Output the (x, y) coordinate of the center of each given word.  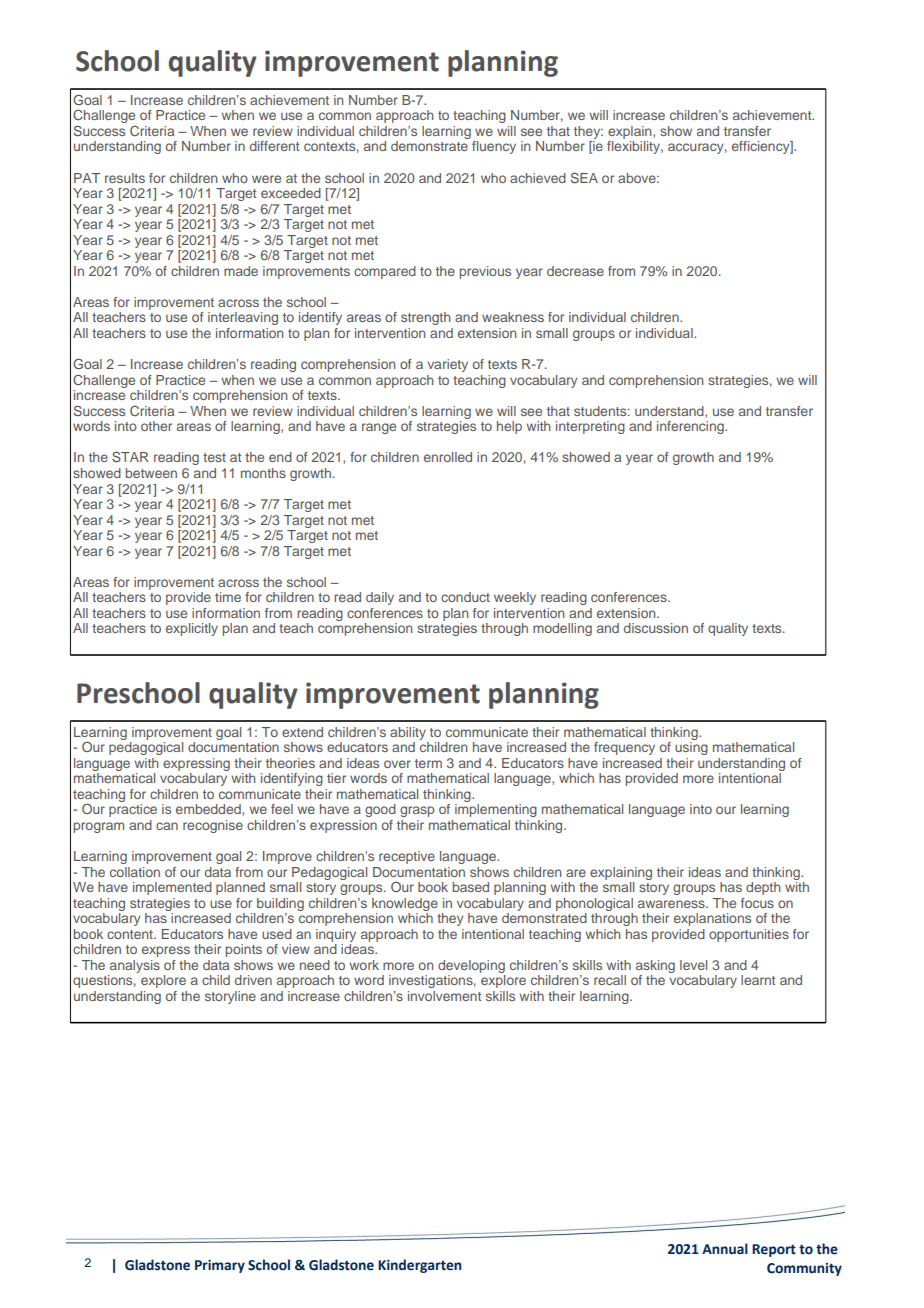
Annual (725, 1249)
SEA (584, 177)
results (125, 178)
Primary (220, 1266)
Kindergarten (419, 1266)
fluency (494, 147)
